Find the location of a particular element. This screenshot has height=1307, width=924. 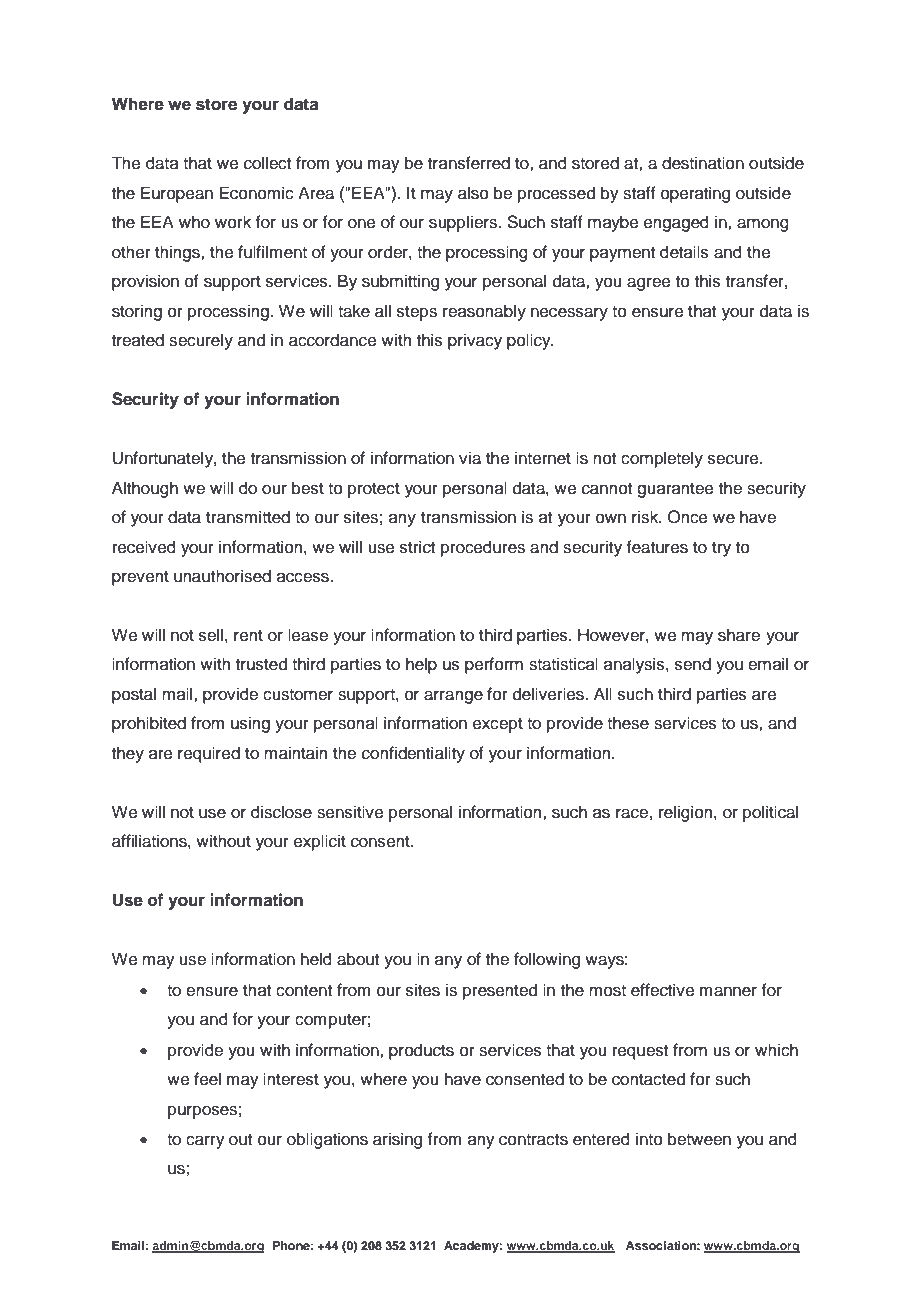

European is located at coordinates (177, 194).
